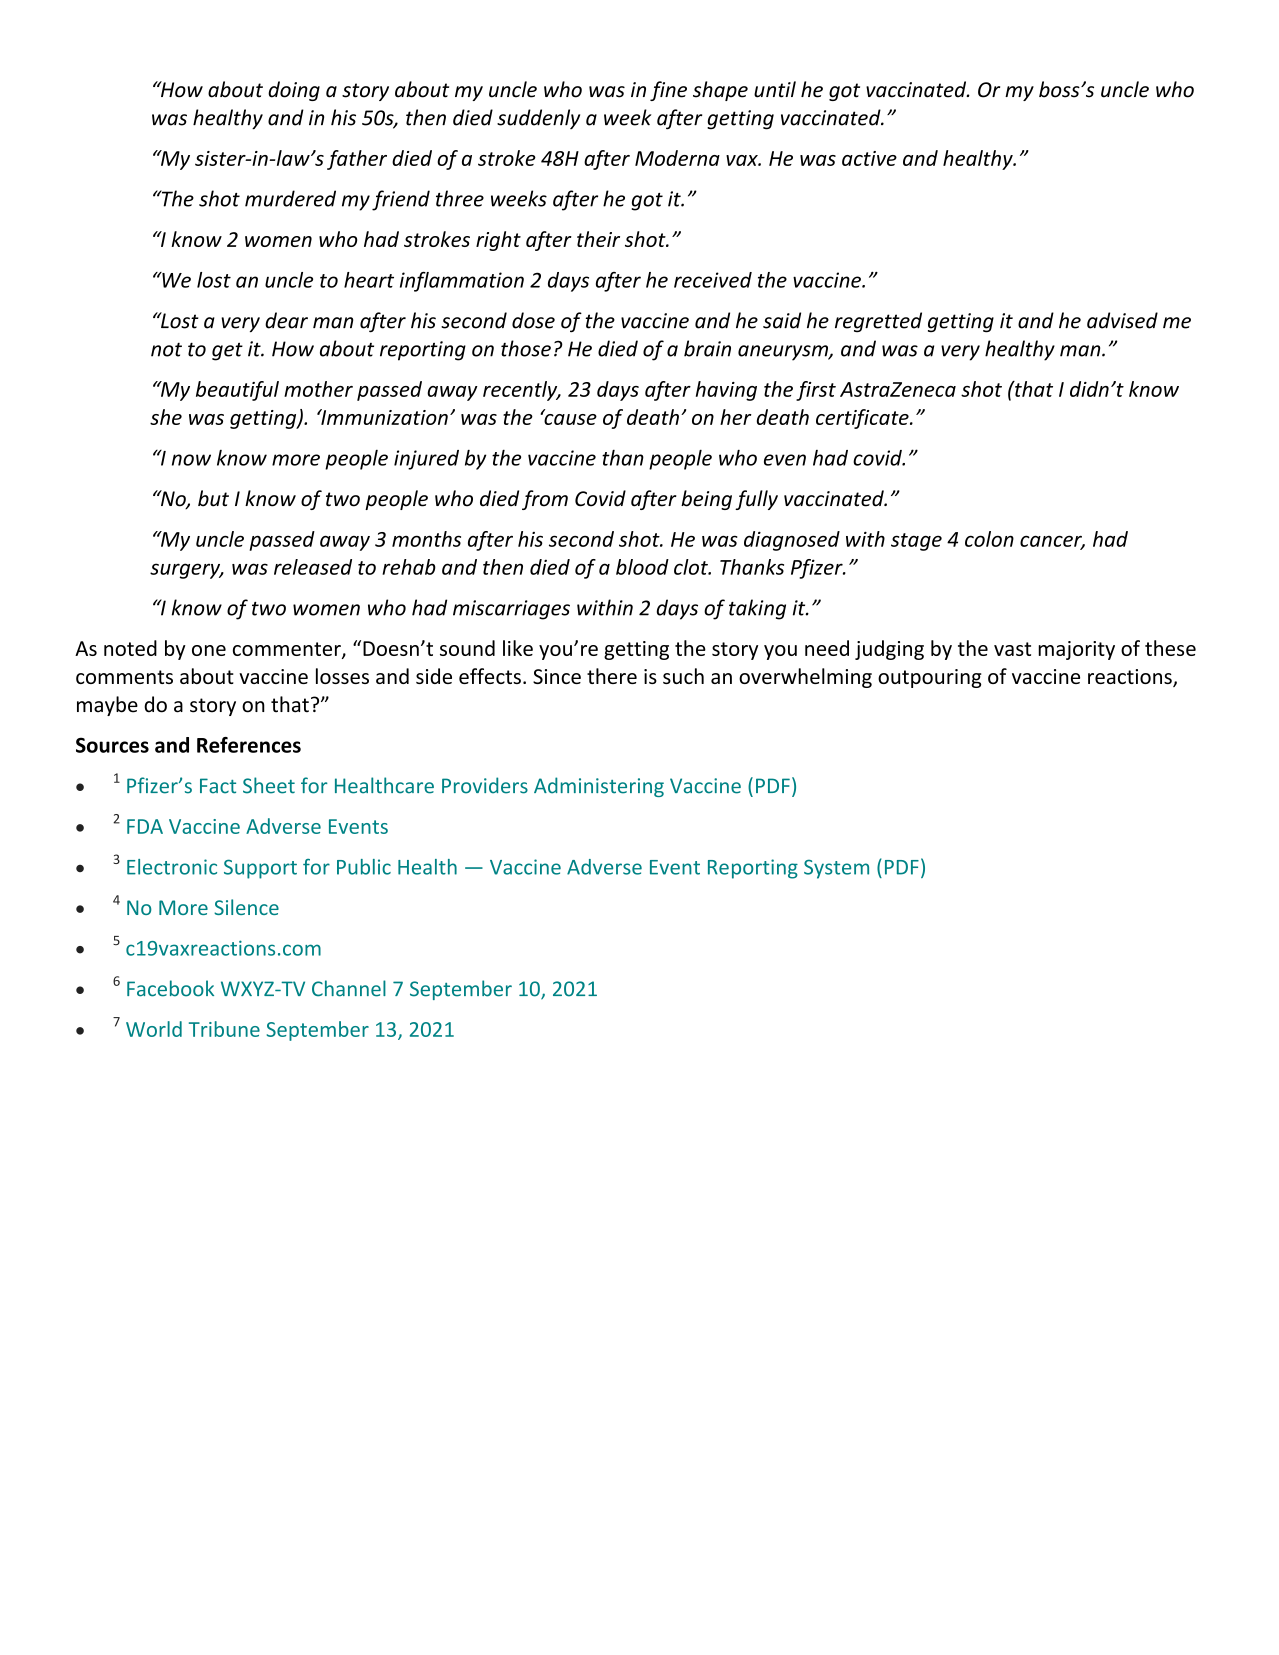  I want to click on colon, so click(989, 539).
